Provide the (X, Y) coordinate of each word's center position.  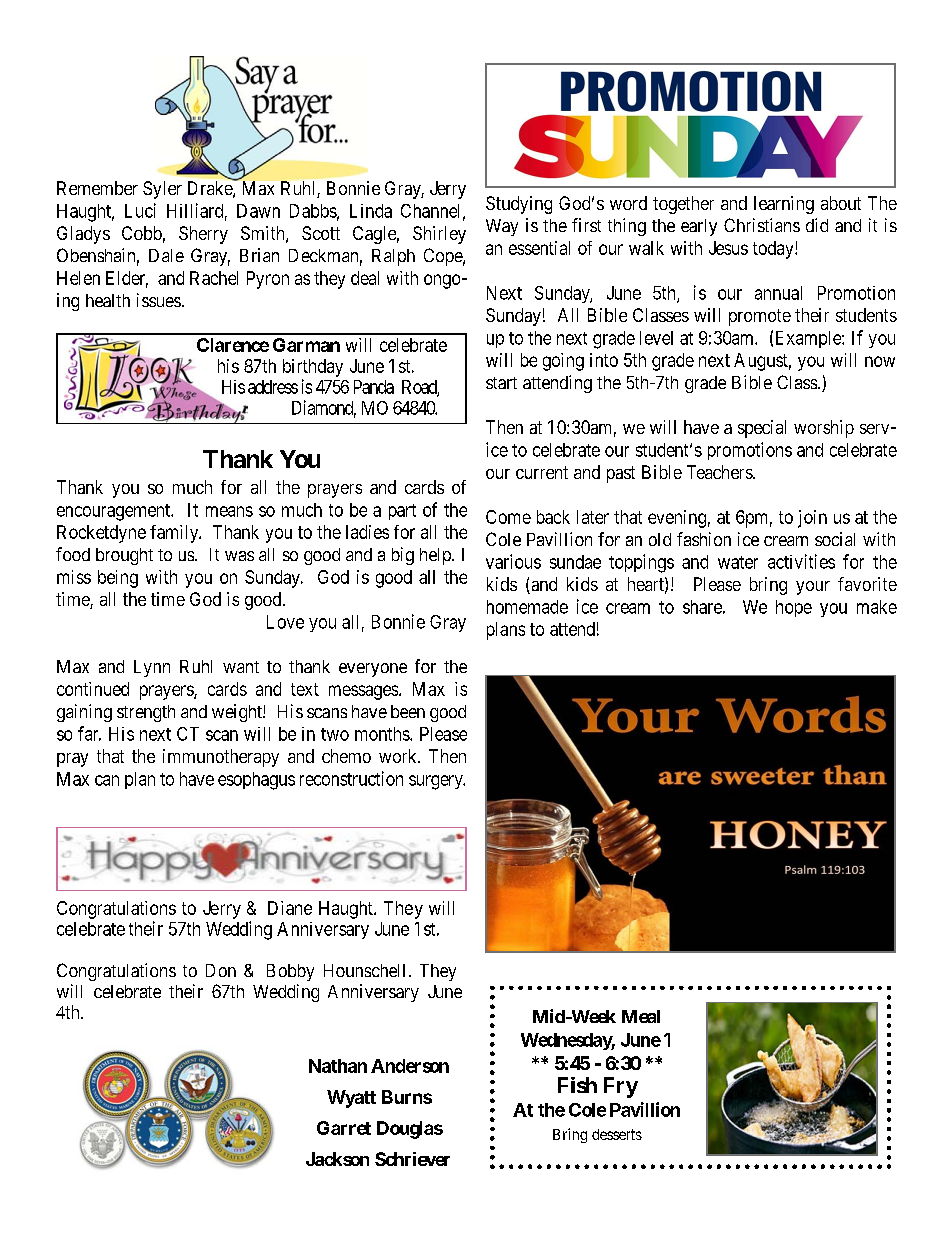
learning (784, 205)
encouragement (115, 512)
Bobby (290, 972)
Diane (290, 908)
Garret (344, 1128)
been (408, 711)
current (542, 472)
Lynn (152, 668)
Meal (641, 1016)
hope (794, 608)
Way (502, 227)
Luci (140, 210)
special (762, 429)
